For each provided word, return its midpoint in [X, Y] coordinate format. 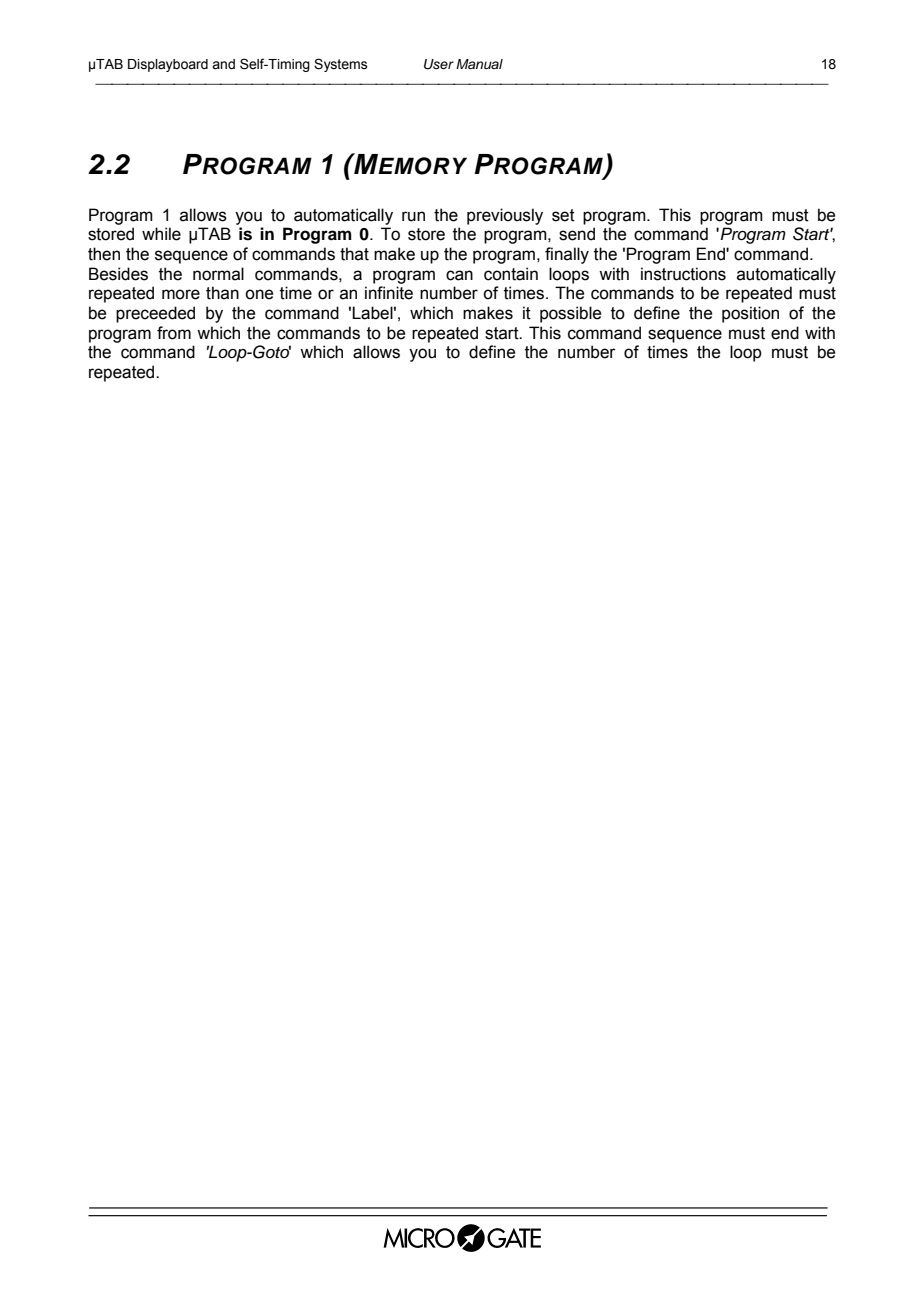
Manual [479, 64]
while [161, 234]
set [563, 215]
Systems [341, 65]
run [413, 216]
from [174, 333]
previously [505, 216]
